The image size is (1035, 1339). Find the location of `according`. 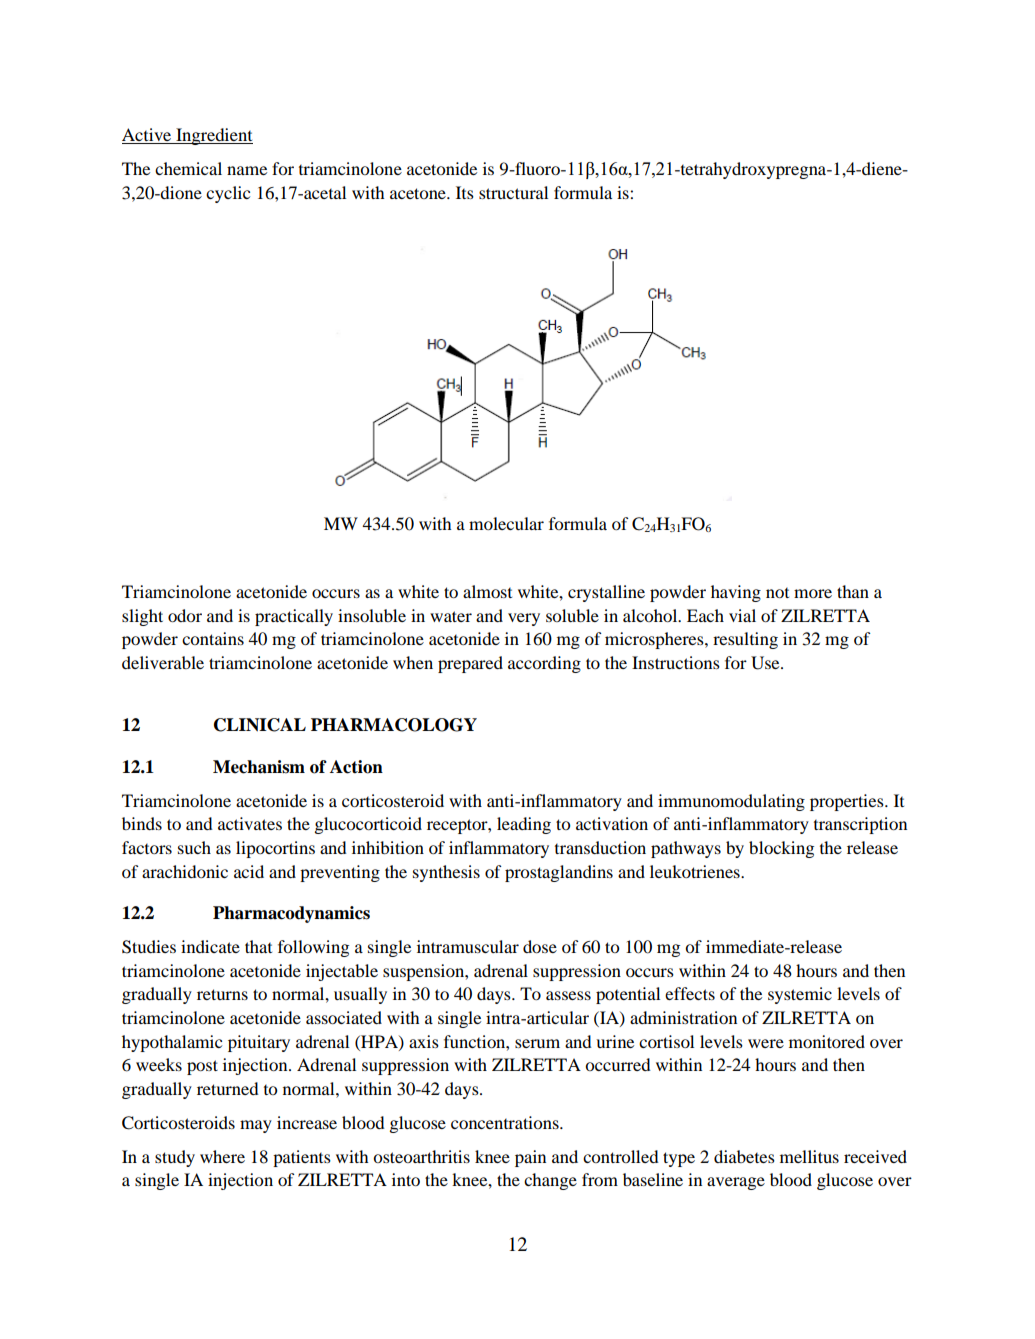

according is located at coordinates (544, 664).
